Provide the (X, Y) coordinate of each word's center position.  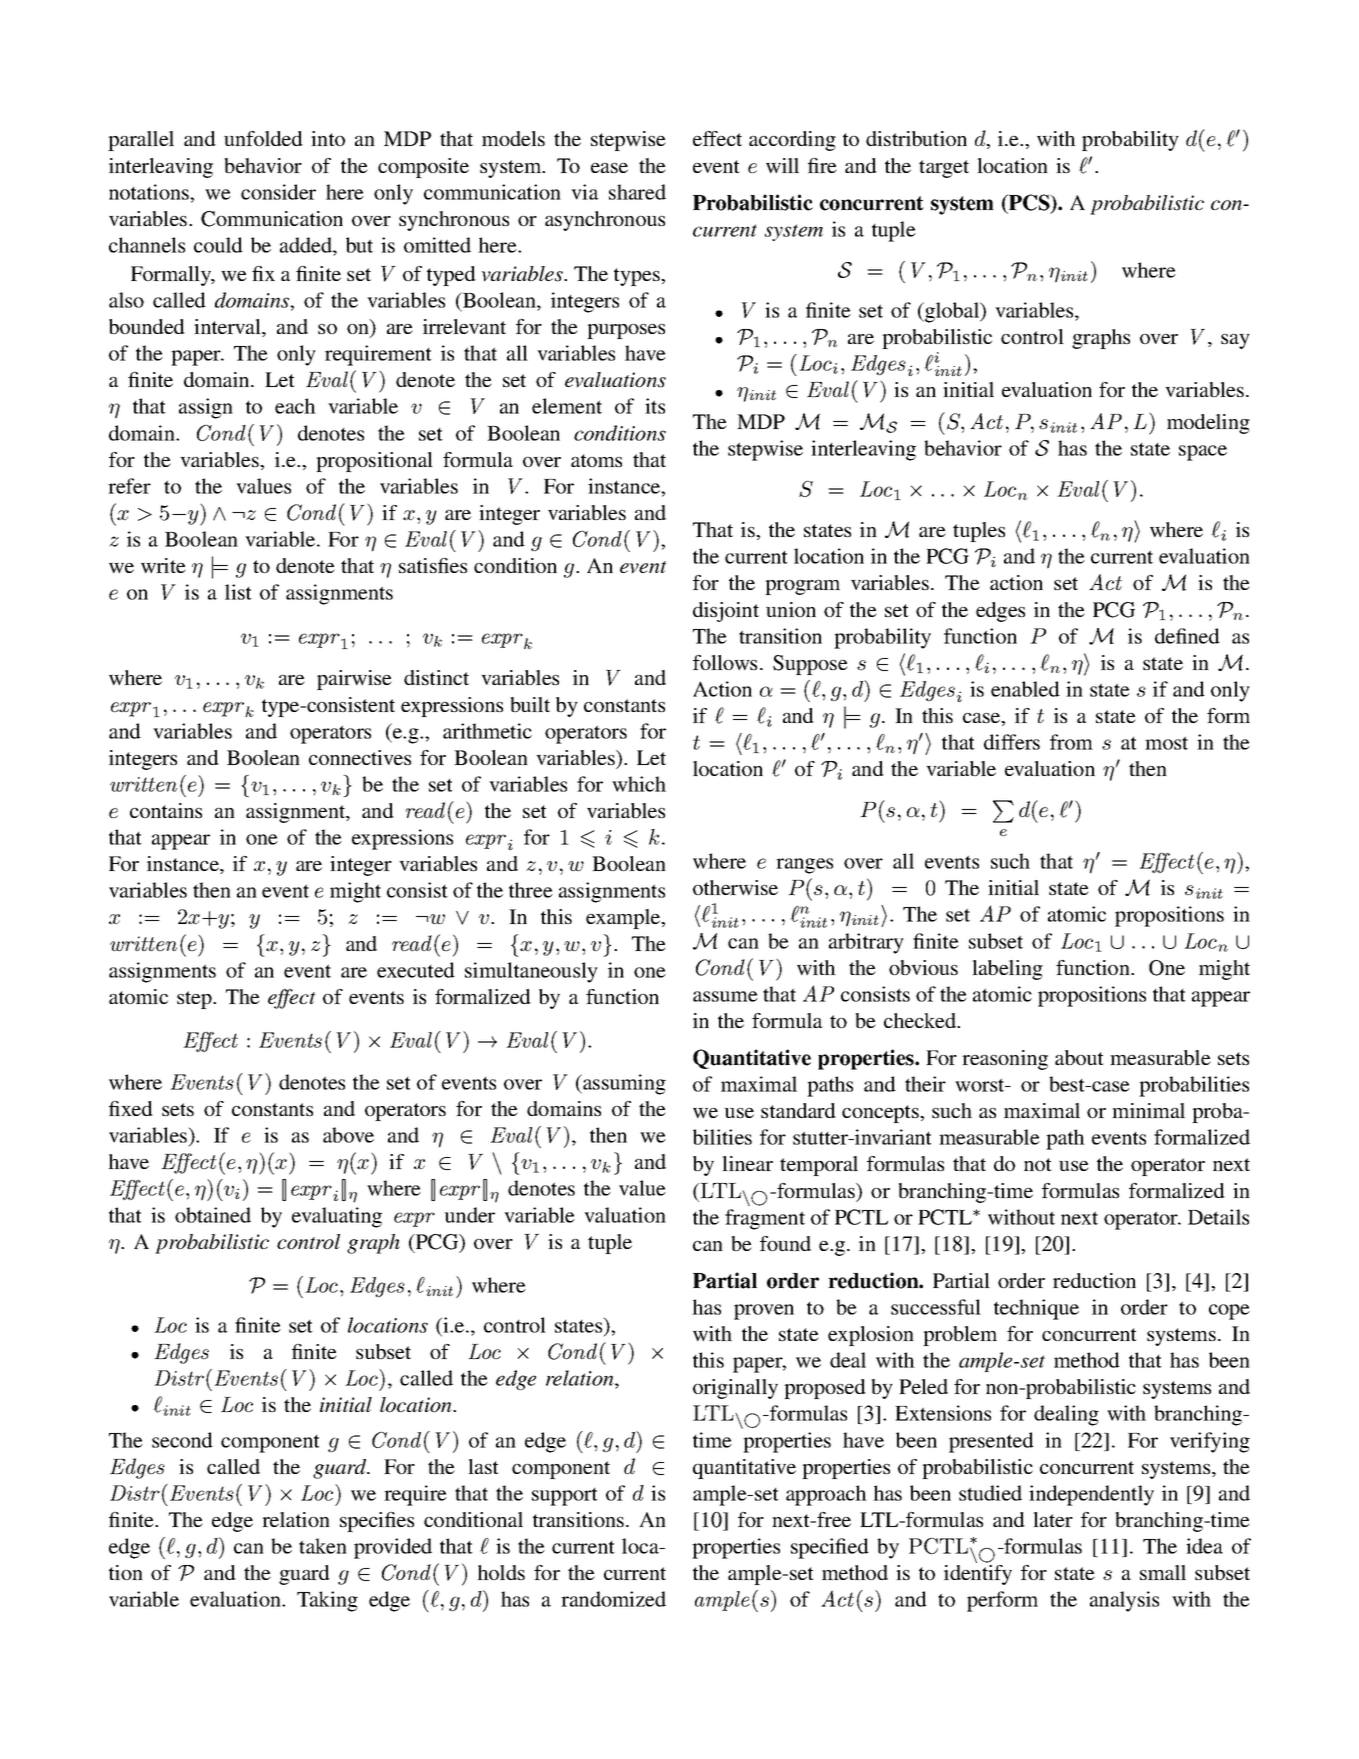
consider (278, 192)
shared (637, 192)
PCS (1029, 203)
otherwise (735, 887)
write (163, 565)
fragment (765, 1219)
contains (166, 810)
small (1163, 1572)
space (1203, 453)
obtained (213, 1215)
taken (323, 1546)
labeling (1007, 970)
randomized (613, 1599)
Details (1218, 1217)
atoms (596, 460)
